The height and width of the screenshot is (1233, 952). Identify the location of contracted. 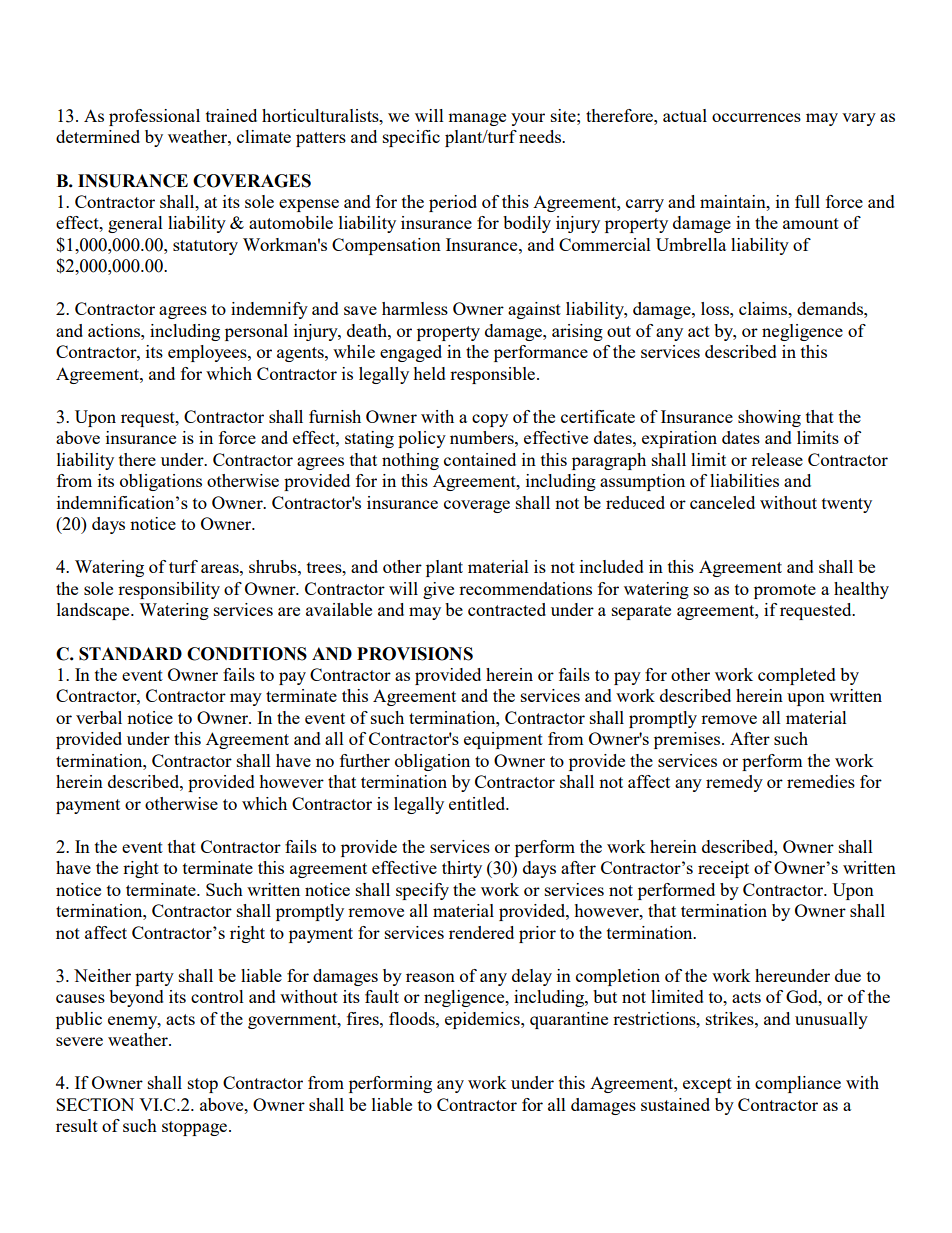
(507, 609).
